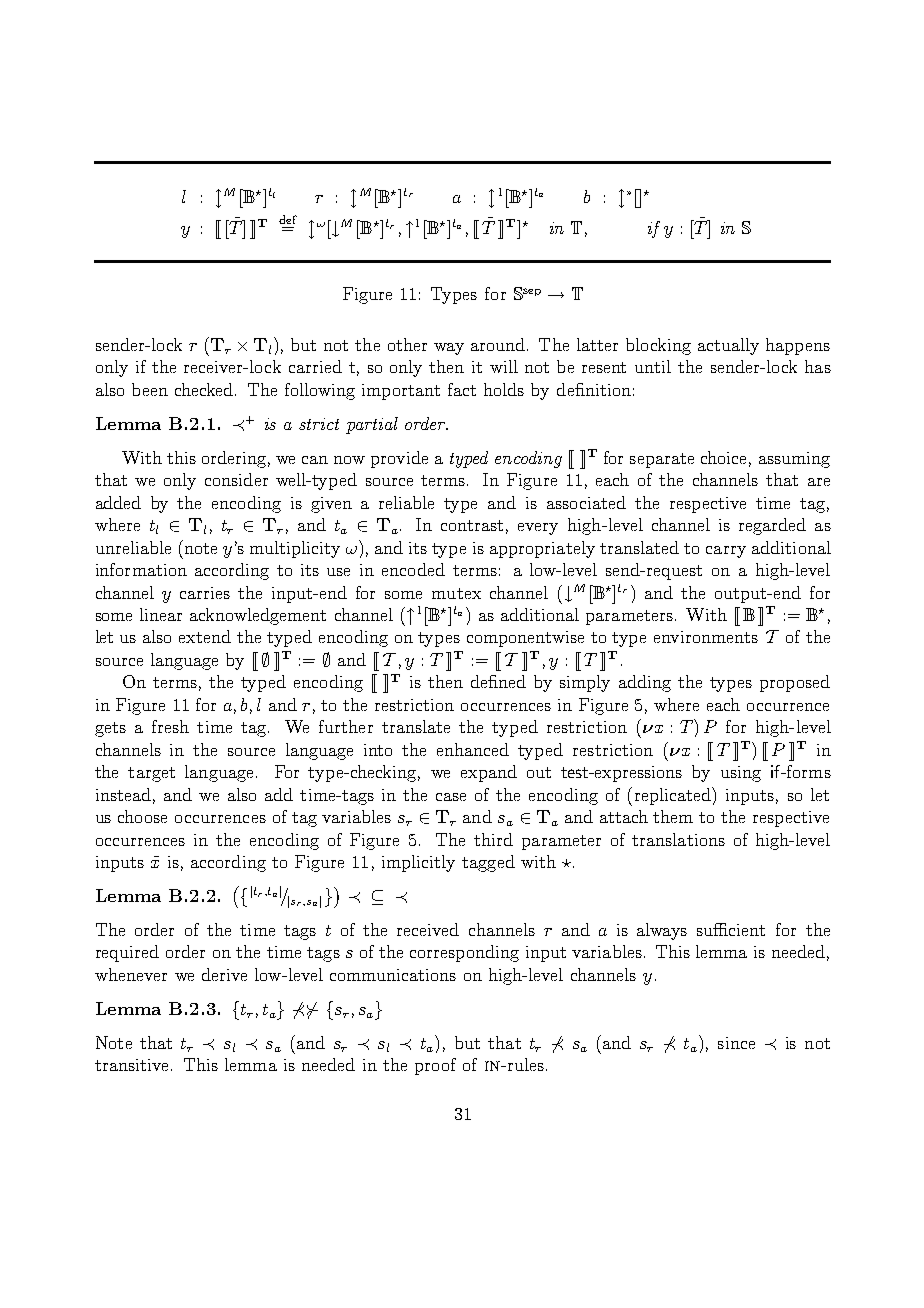 This screenshot has width=924, height=1308. What do you see at coordinates (736, 1043) in the screenshot?
I see `since` at bounding box center [736, 1043].
